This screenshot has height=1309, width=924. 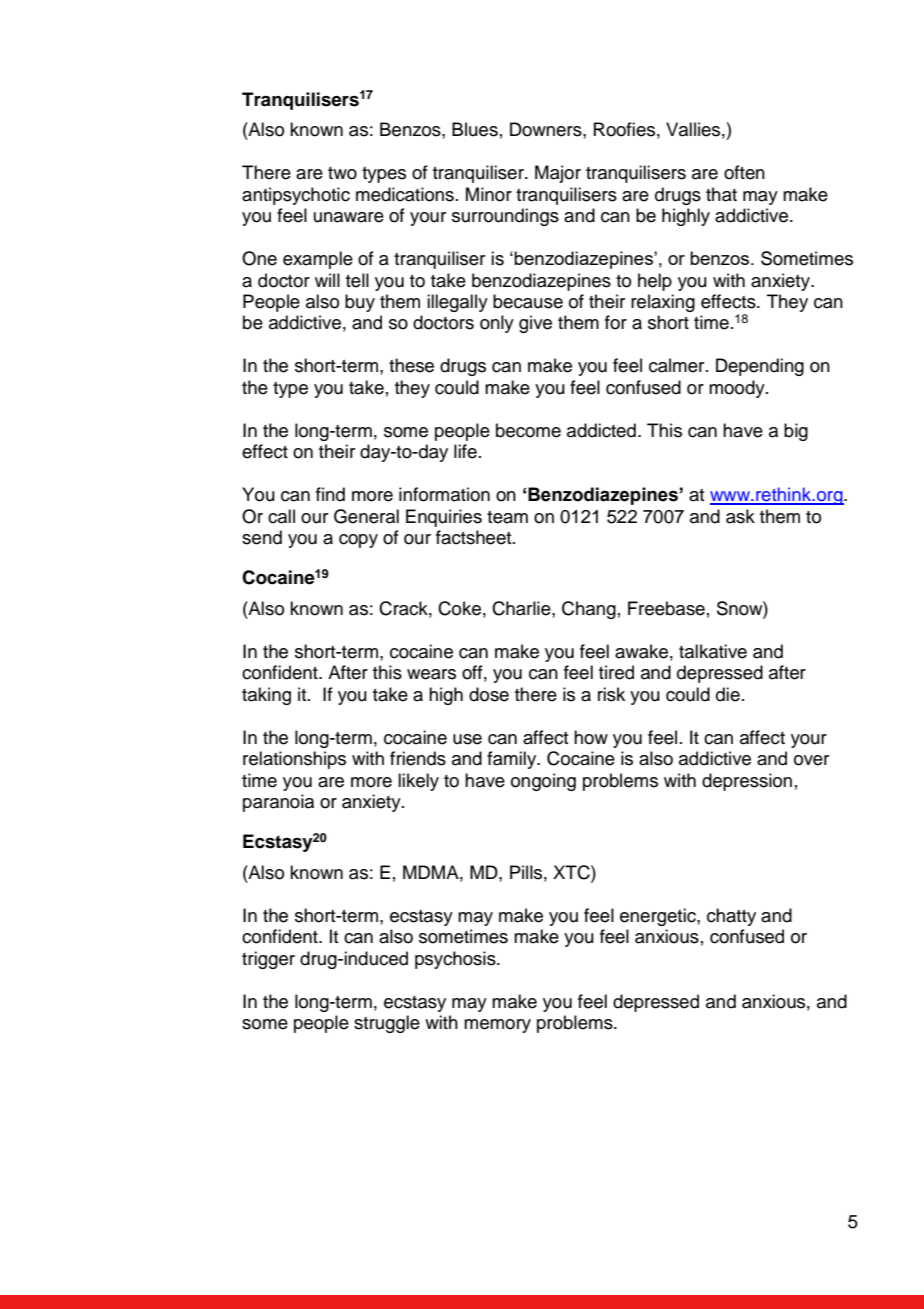 What do you see at coordinates (387, 1024) in the screenshot?
I see `struggle` at bounding box center [387, 1024].
